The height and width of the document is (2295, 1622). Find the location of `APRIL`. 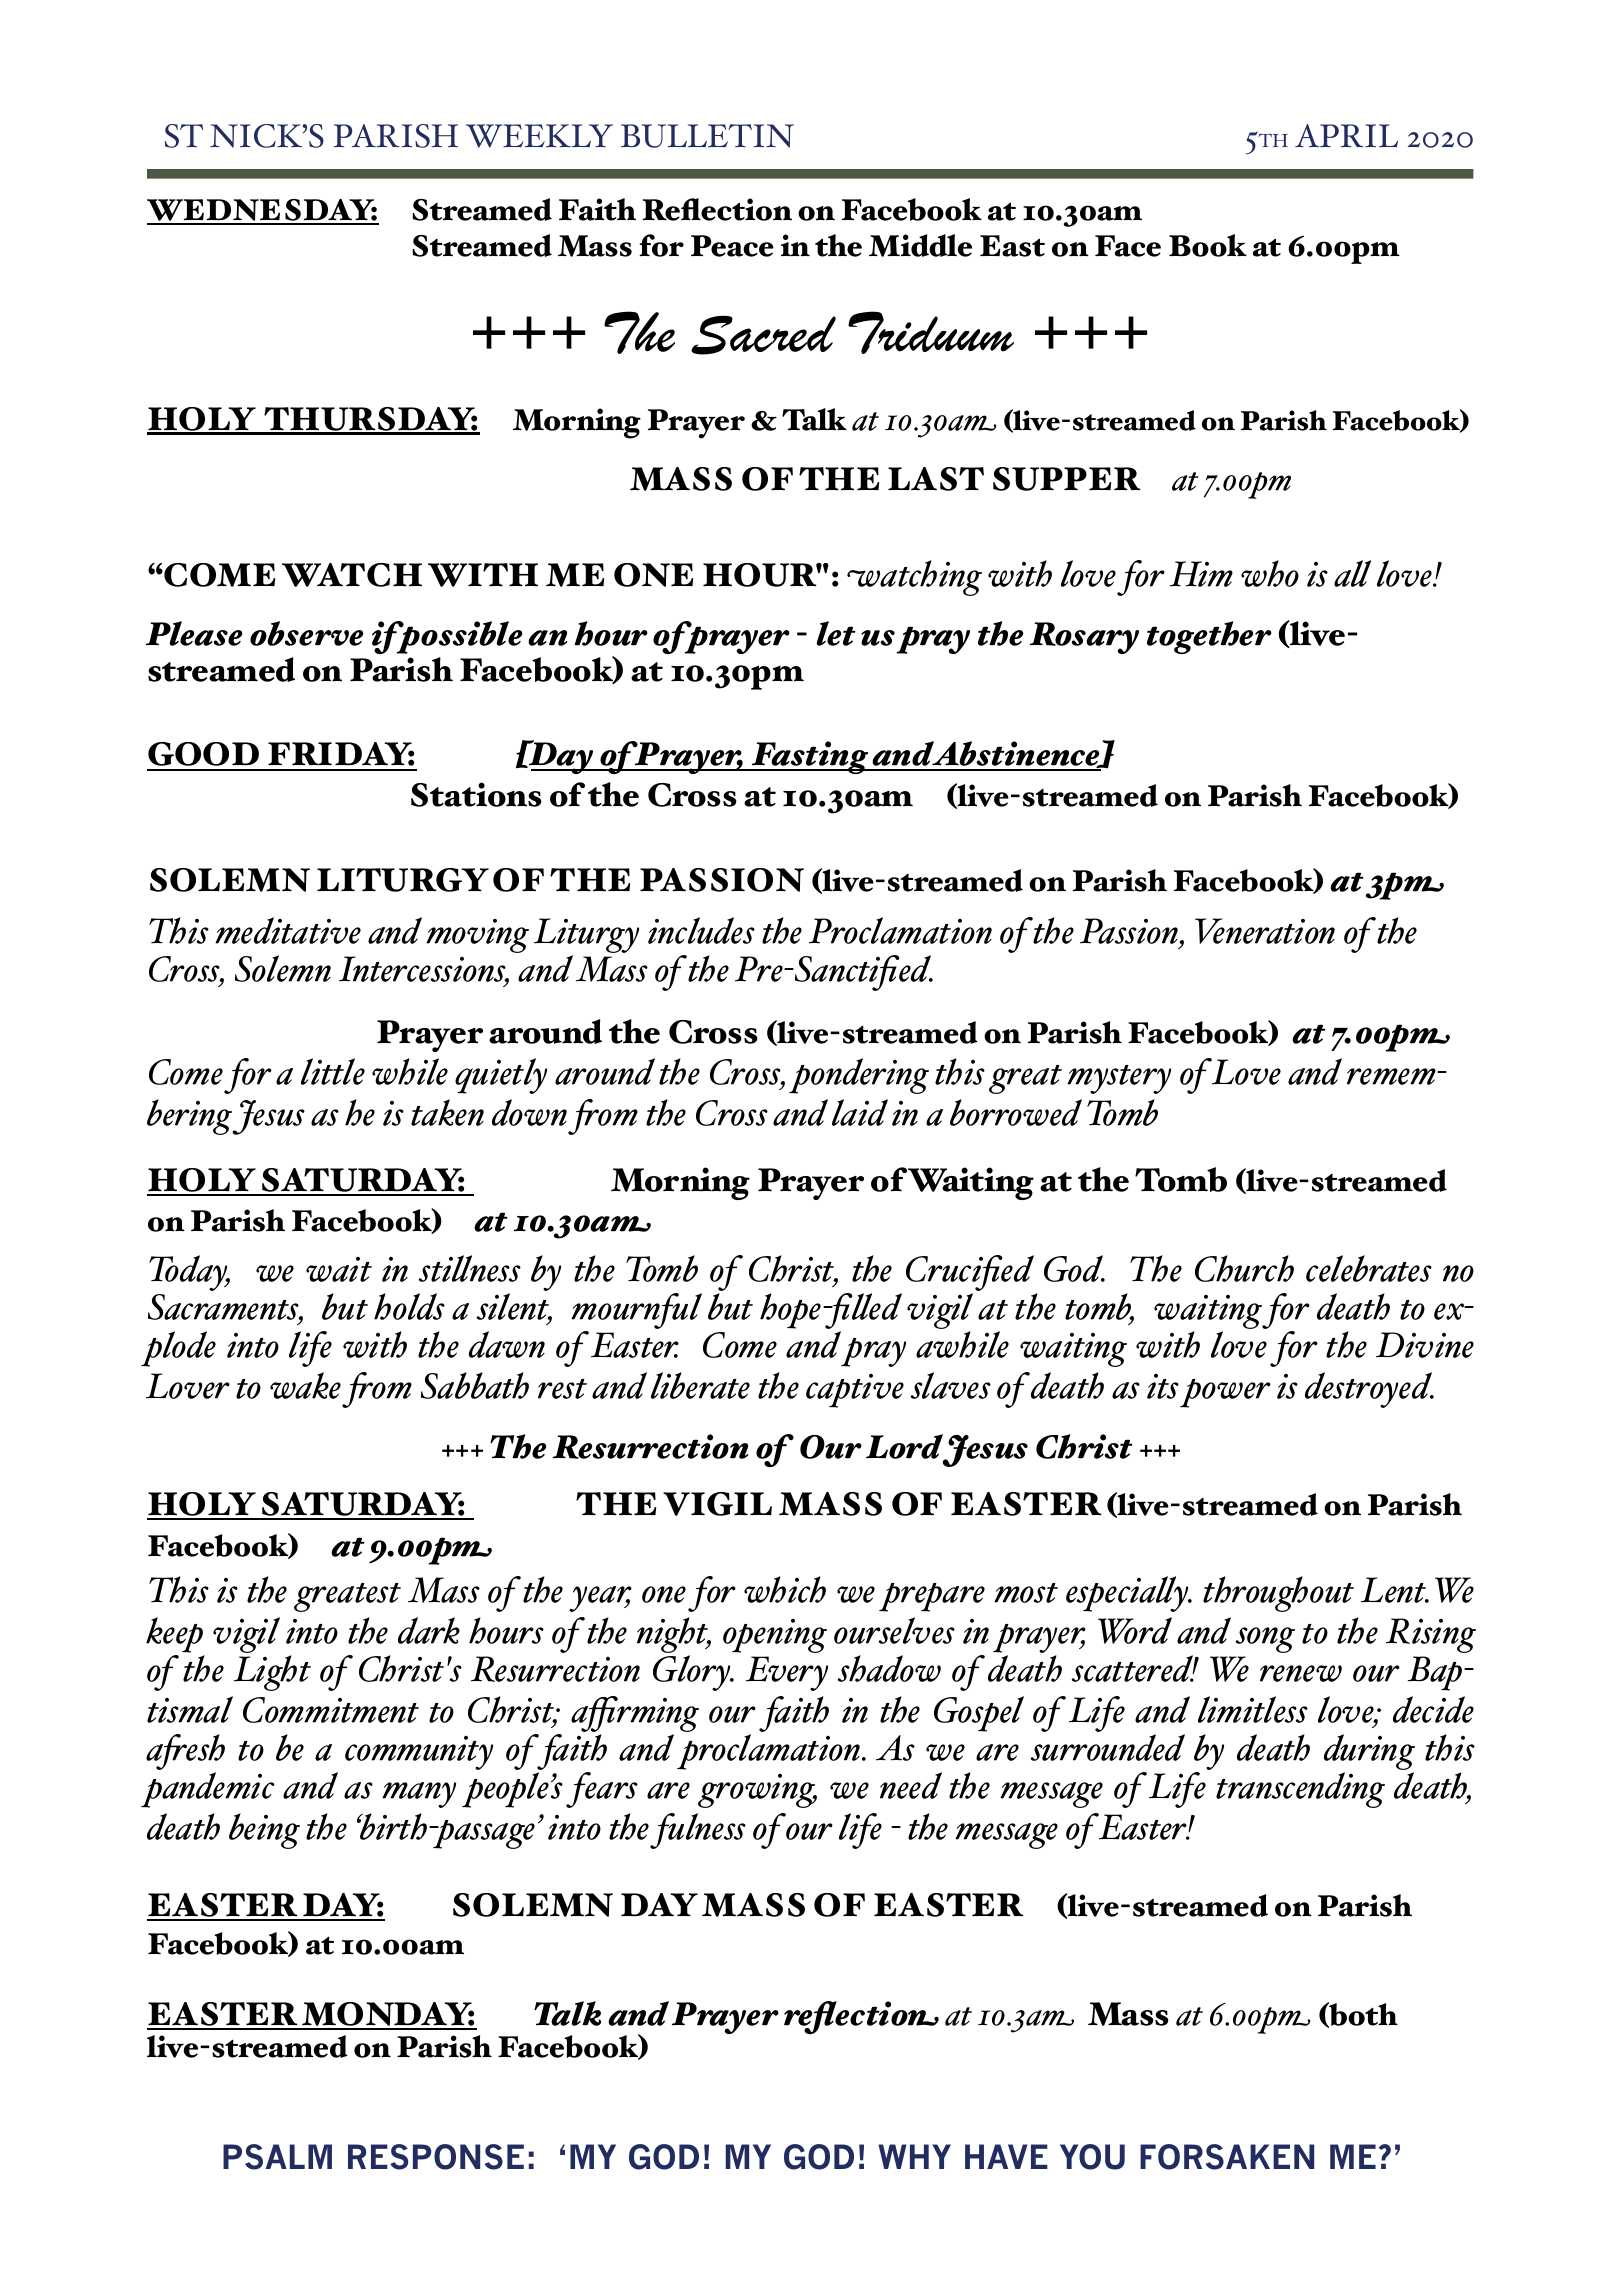

APRIL is located at coordinates (1346, 135).
